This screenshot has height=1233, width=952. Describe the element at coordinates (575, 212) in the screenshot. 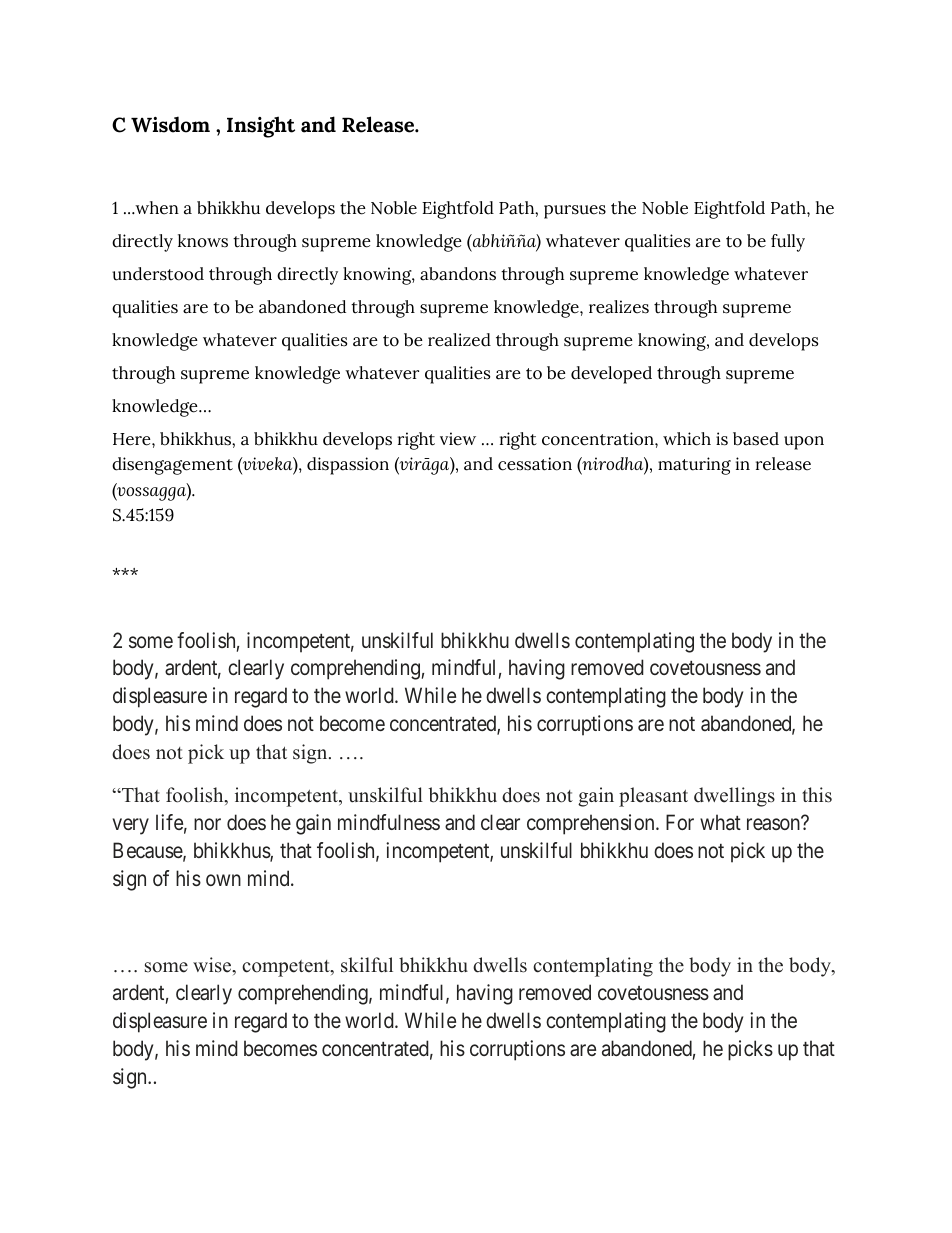

I see `pursues` at that location.
